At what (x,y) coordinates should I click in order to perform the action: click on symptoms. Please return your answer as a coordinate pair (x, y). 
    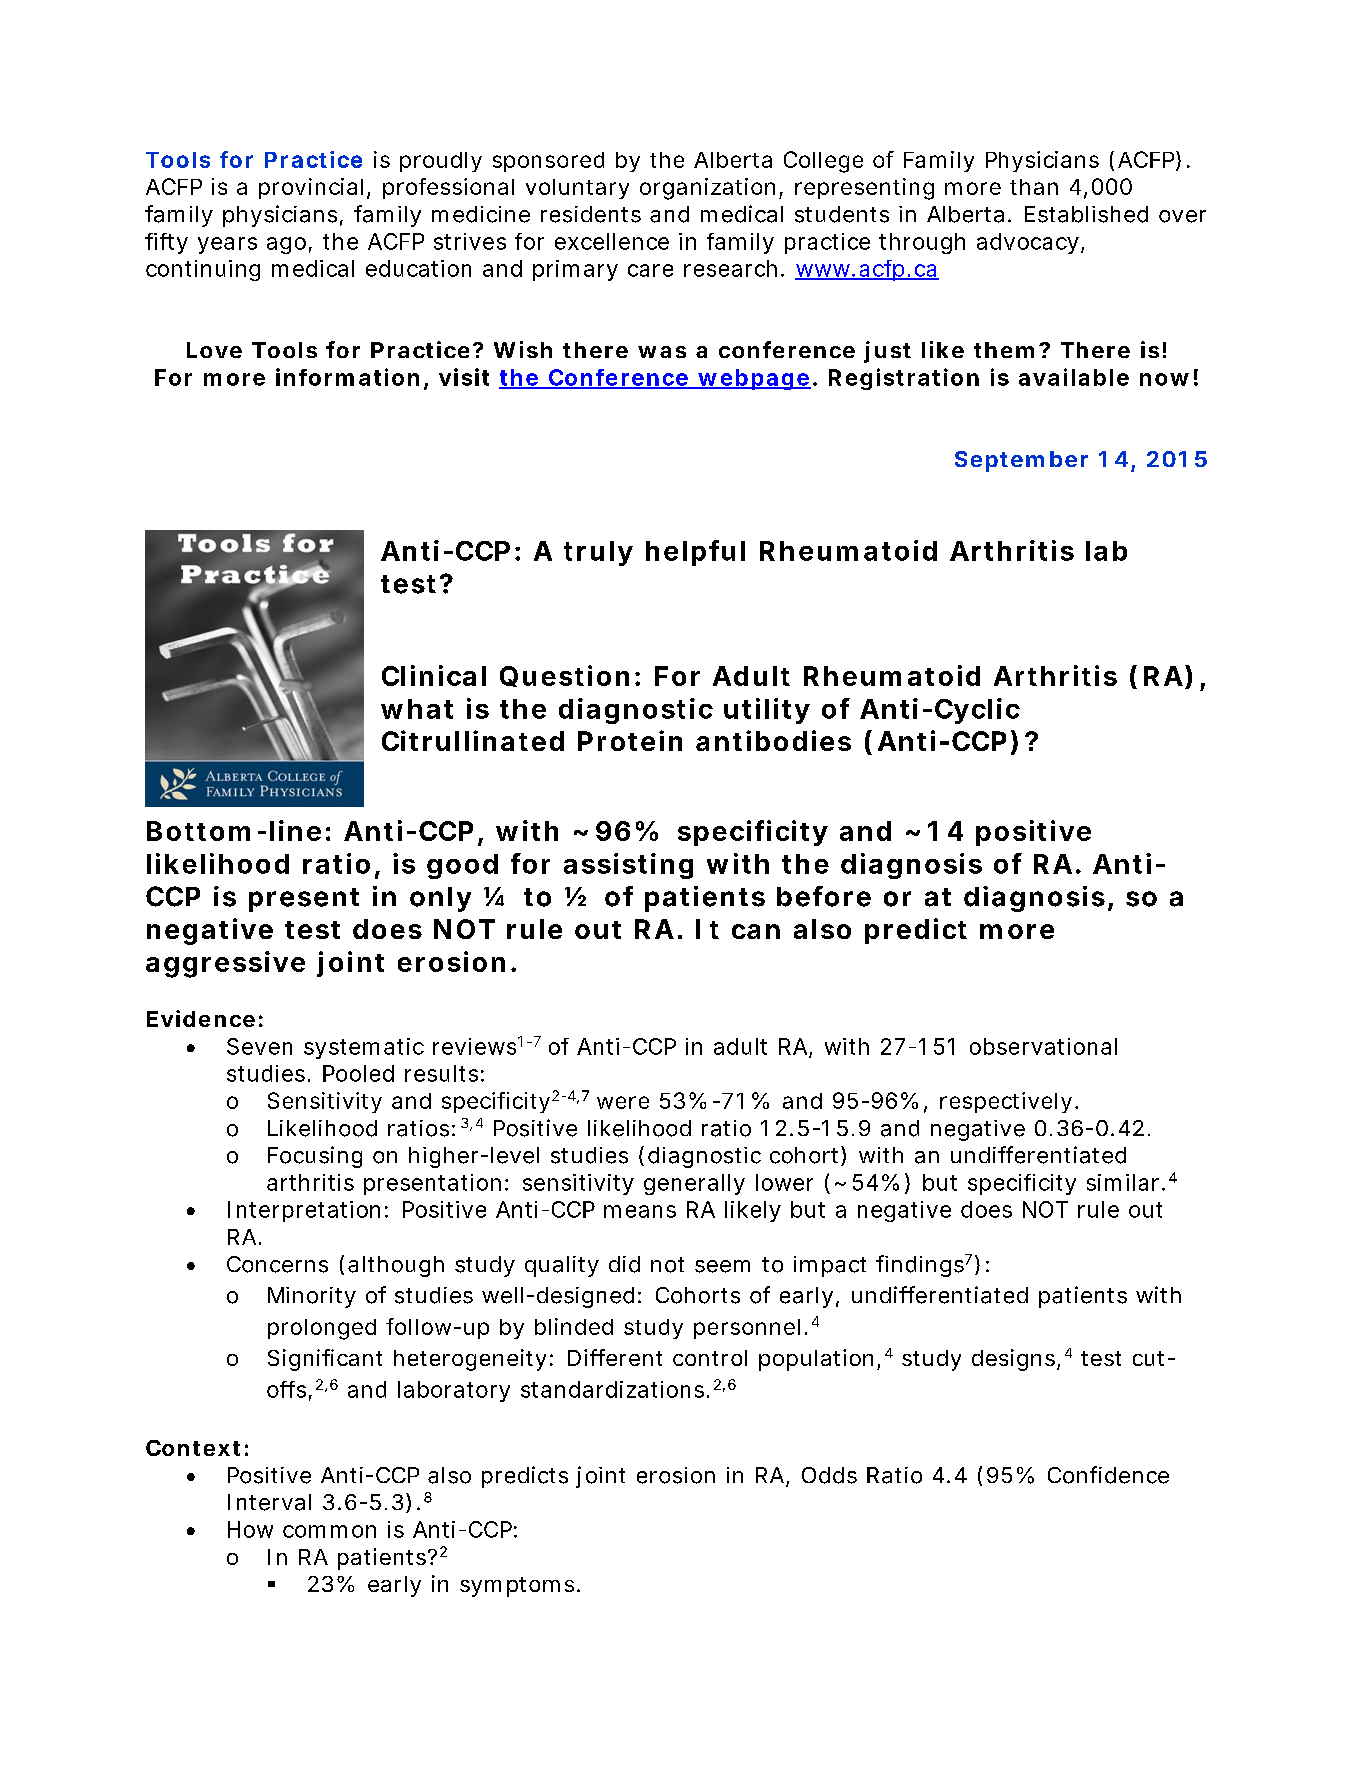
    Looking at the image, I should click on (517, 1587).
